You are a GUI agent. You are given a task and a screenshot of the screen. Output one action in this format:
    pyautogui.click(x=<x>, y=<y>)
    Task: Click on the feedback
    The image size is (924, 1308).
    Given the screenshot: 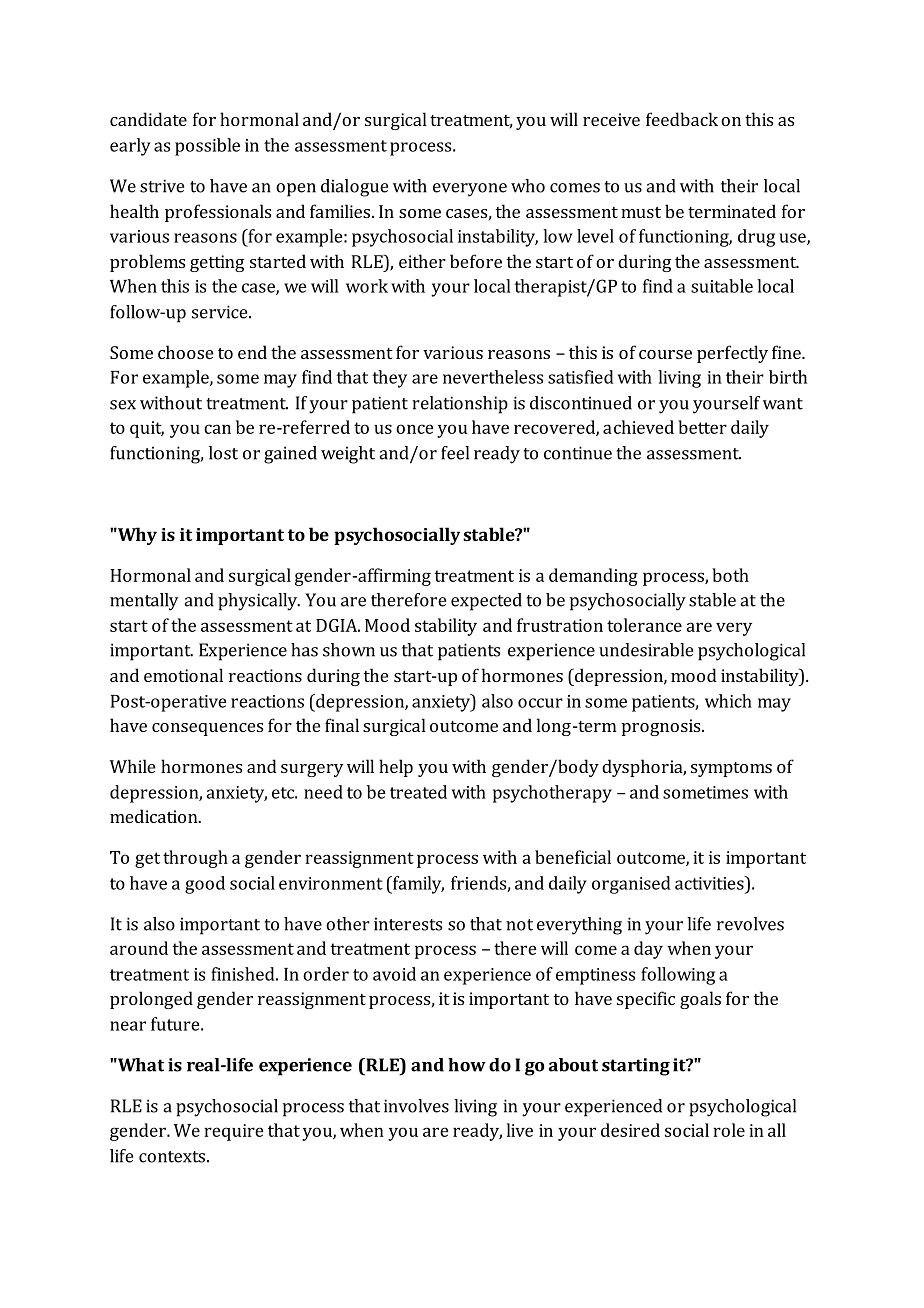 What is the action you would take?
    pyautogui.click(x=682, y=119)
